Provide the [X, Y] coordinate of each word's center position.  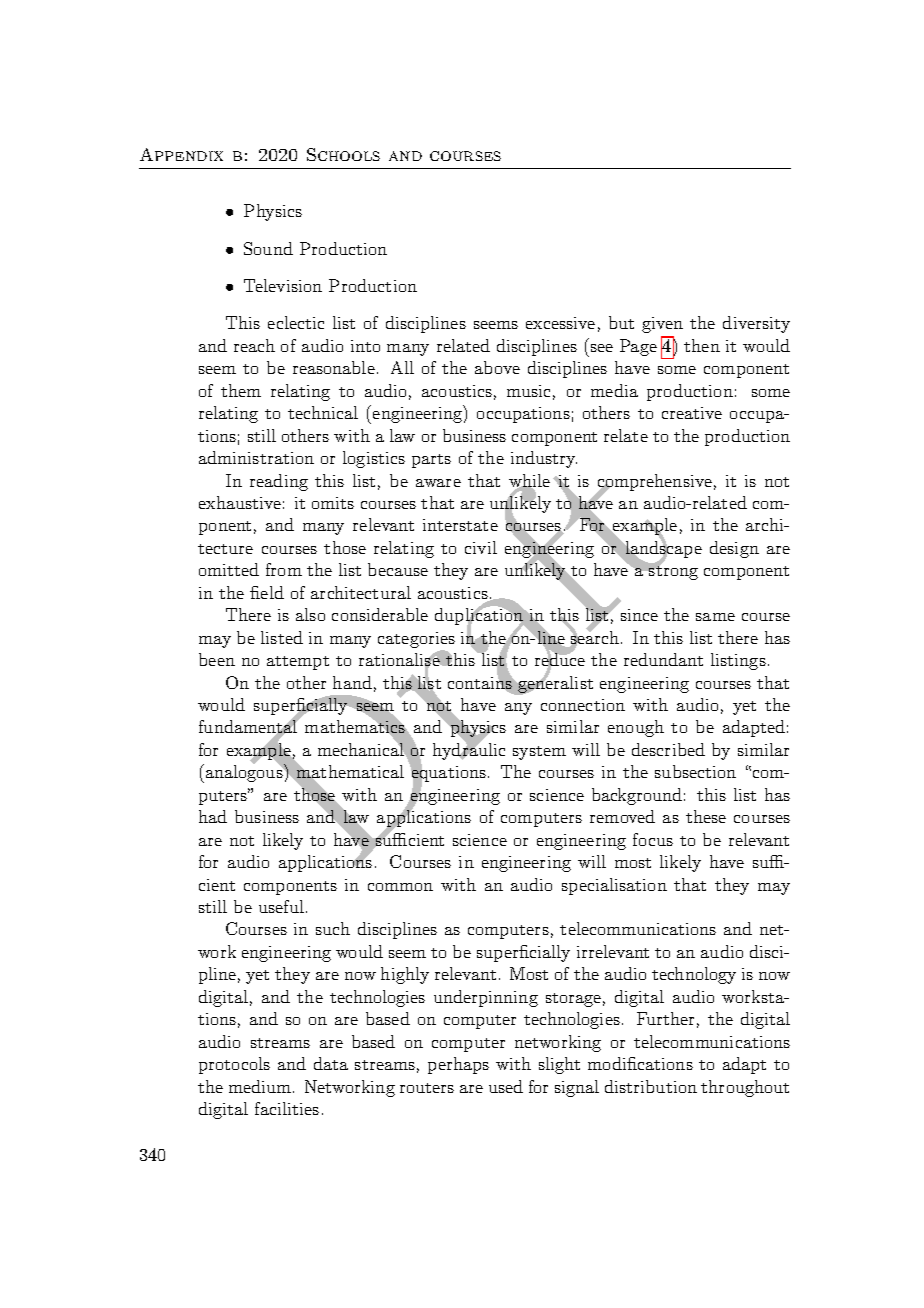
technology [694, 975]
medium [261, 1086]
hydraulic [469, 750]
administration [256, 457]
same [715, 617]
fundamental [249, 727]
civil [481, 547]
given [662, 325]
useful [283, 906]
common [400, 887]
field [267, 592]
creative [692, 413]
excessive [560, 323]
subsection [695, 771]
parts [431, 461]
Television [283, 285]
